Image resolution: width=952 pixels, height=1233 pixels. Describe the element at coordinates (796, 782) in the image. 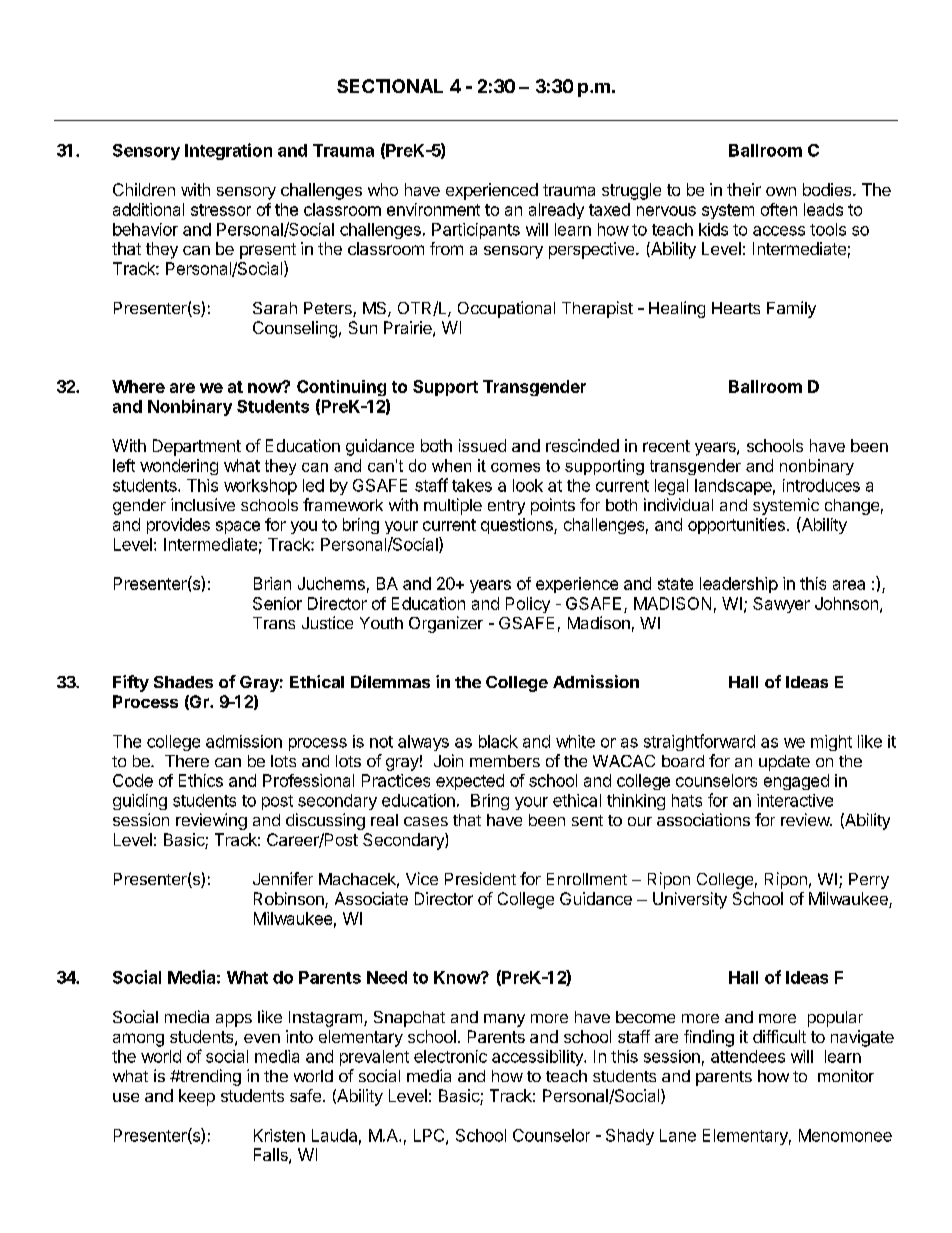

I see `engaged` at that location.
